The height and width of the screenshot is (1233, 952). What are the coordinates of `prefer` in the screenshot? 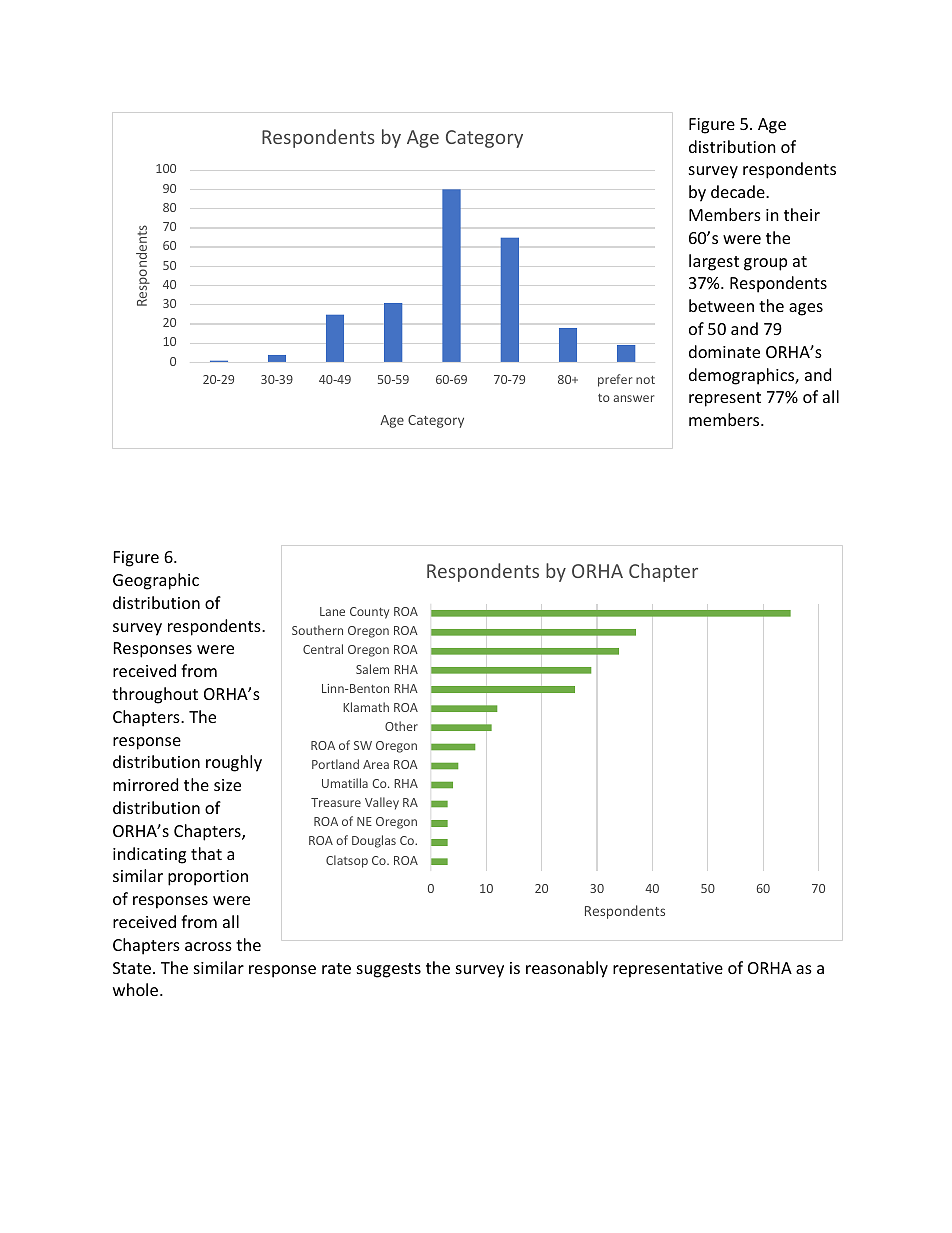 It's located at (615, 380).
